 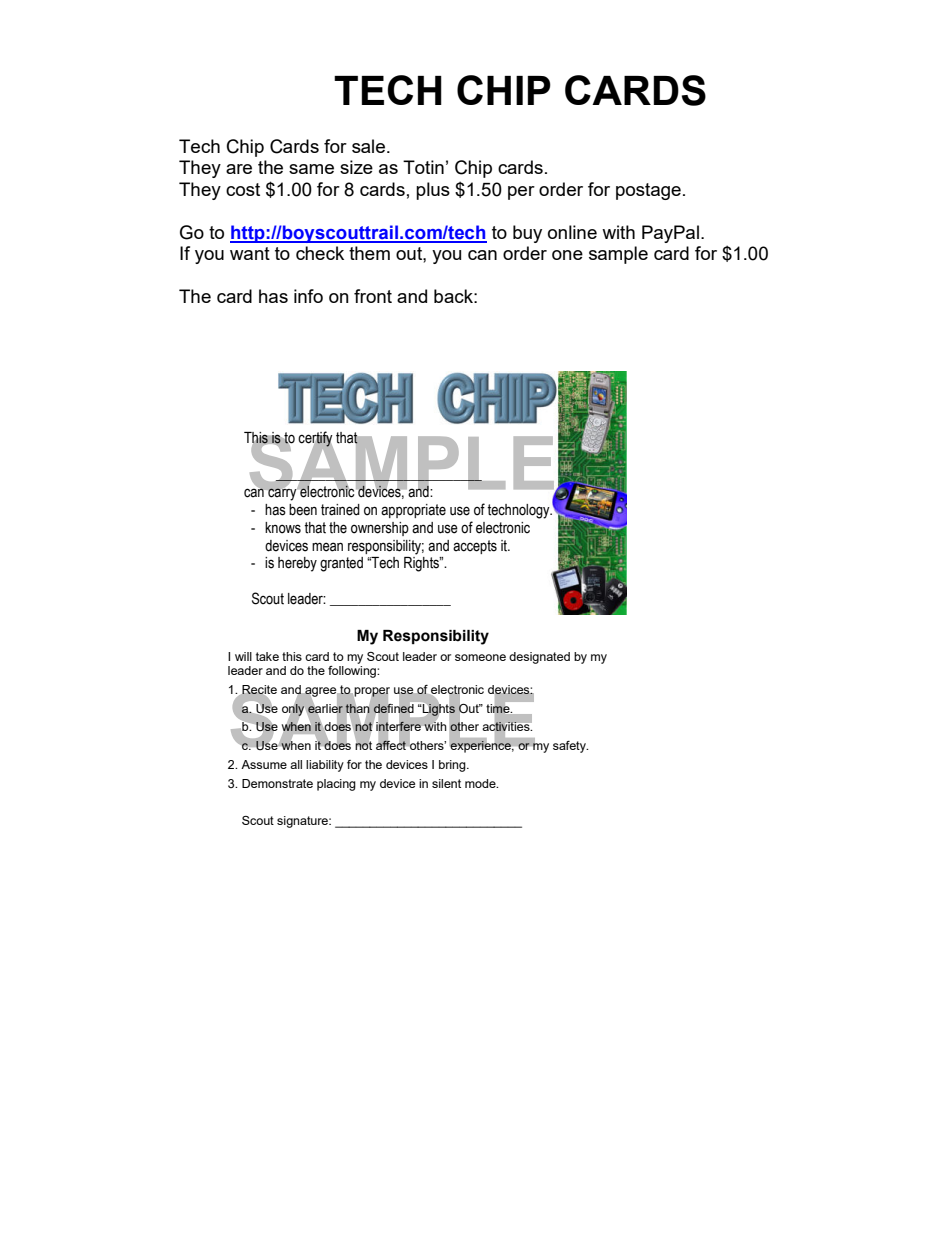 I want to click on all, so click(x=296, y=764).
